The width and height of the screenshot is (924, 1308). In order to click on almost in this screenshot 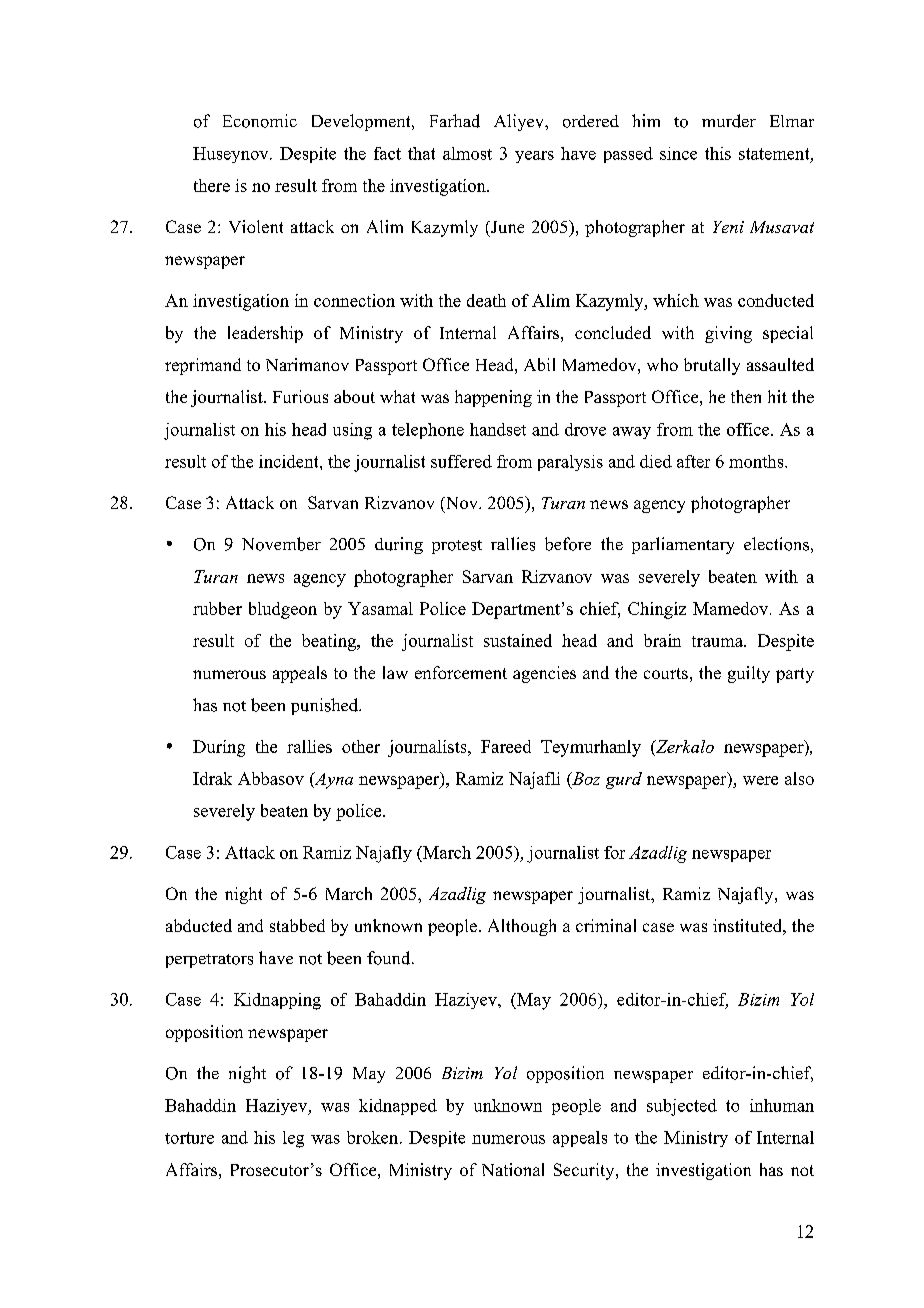, I will do `click(467, 153)`.
